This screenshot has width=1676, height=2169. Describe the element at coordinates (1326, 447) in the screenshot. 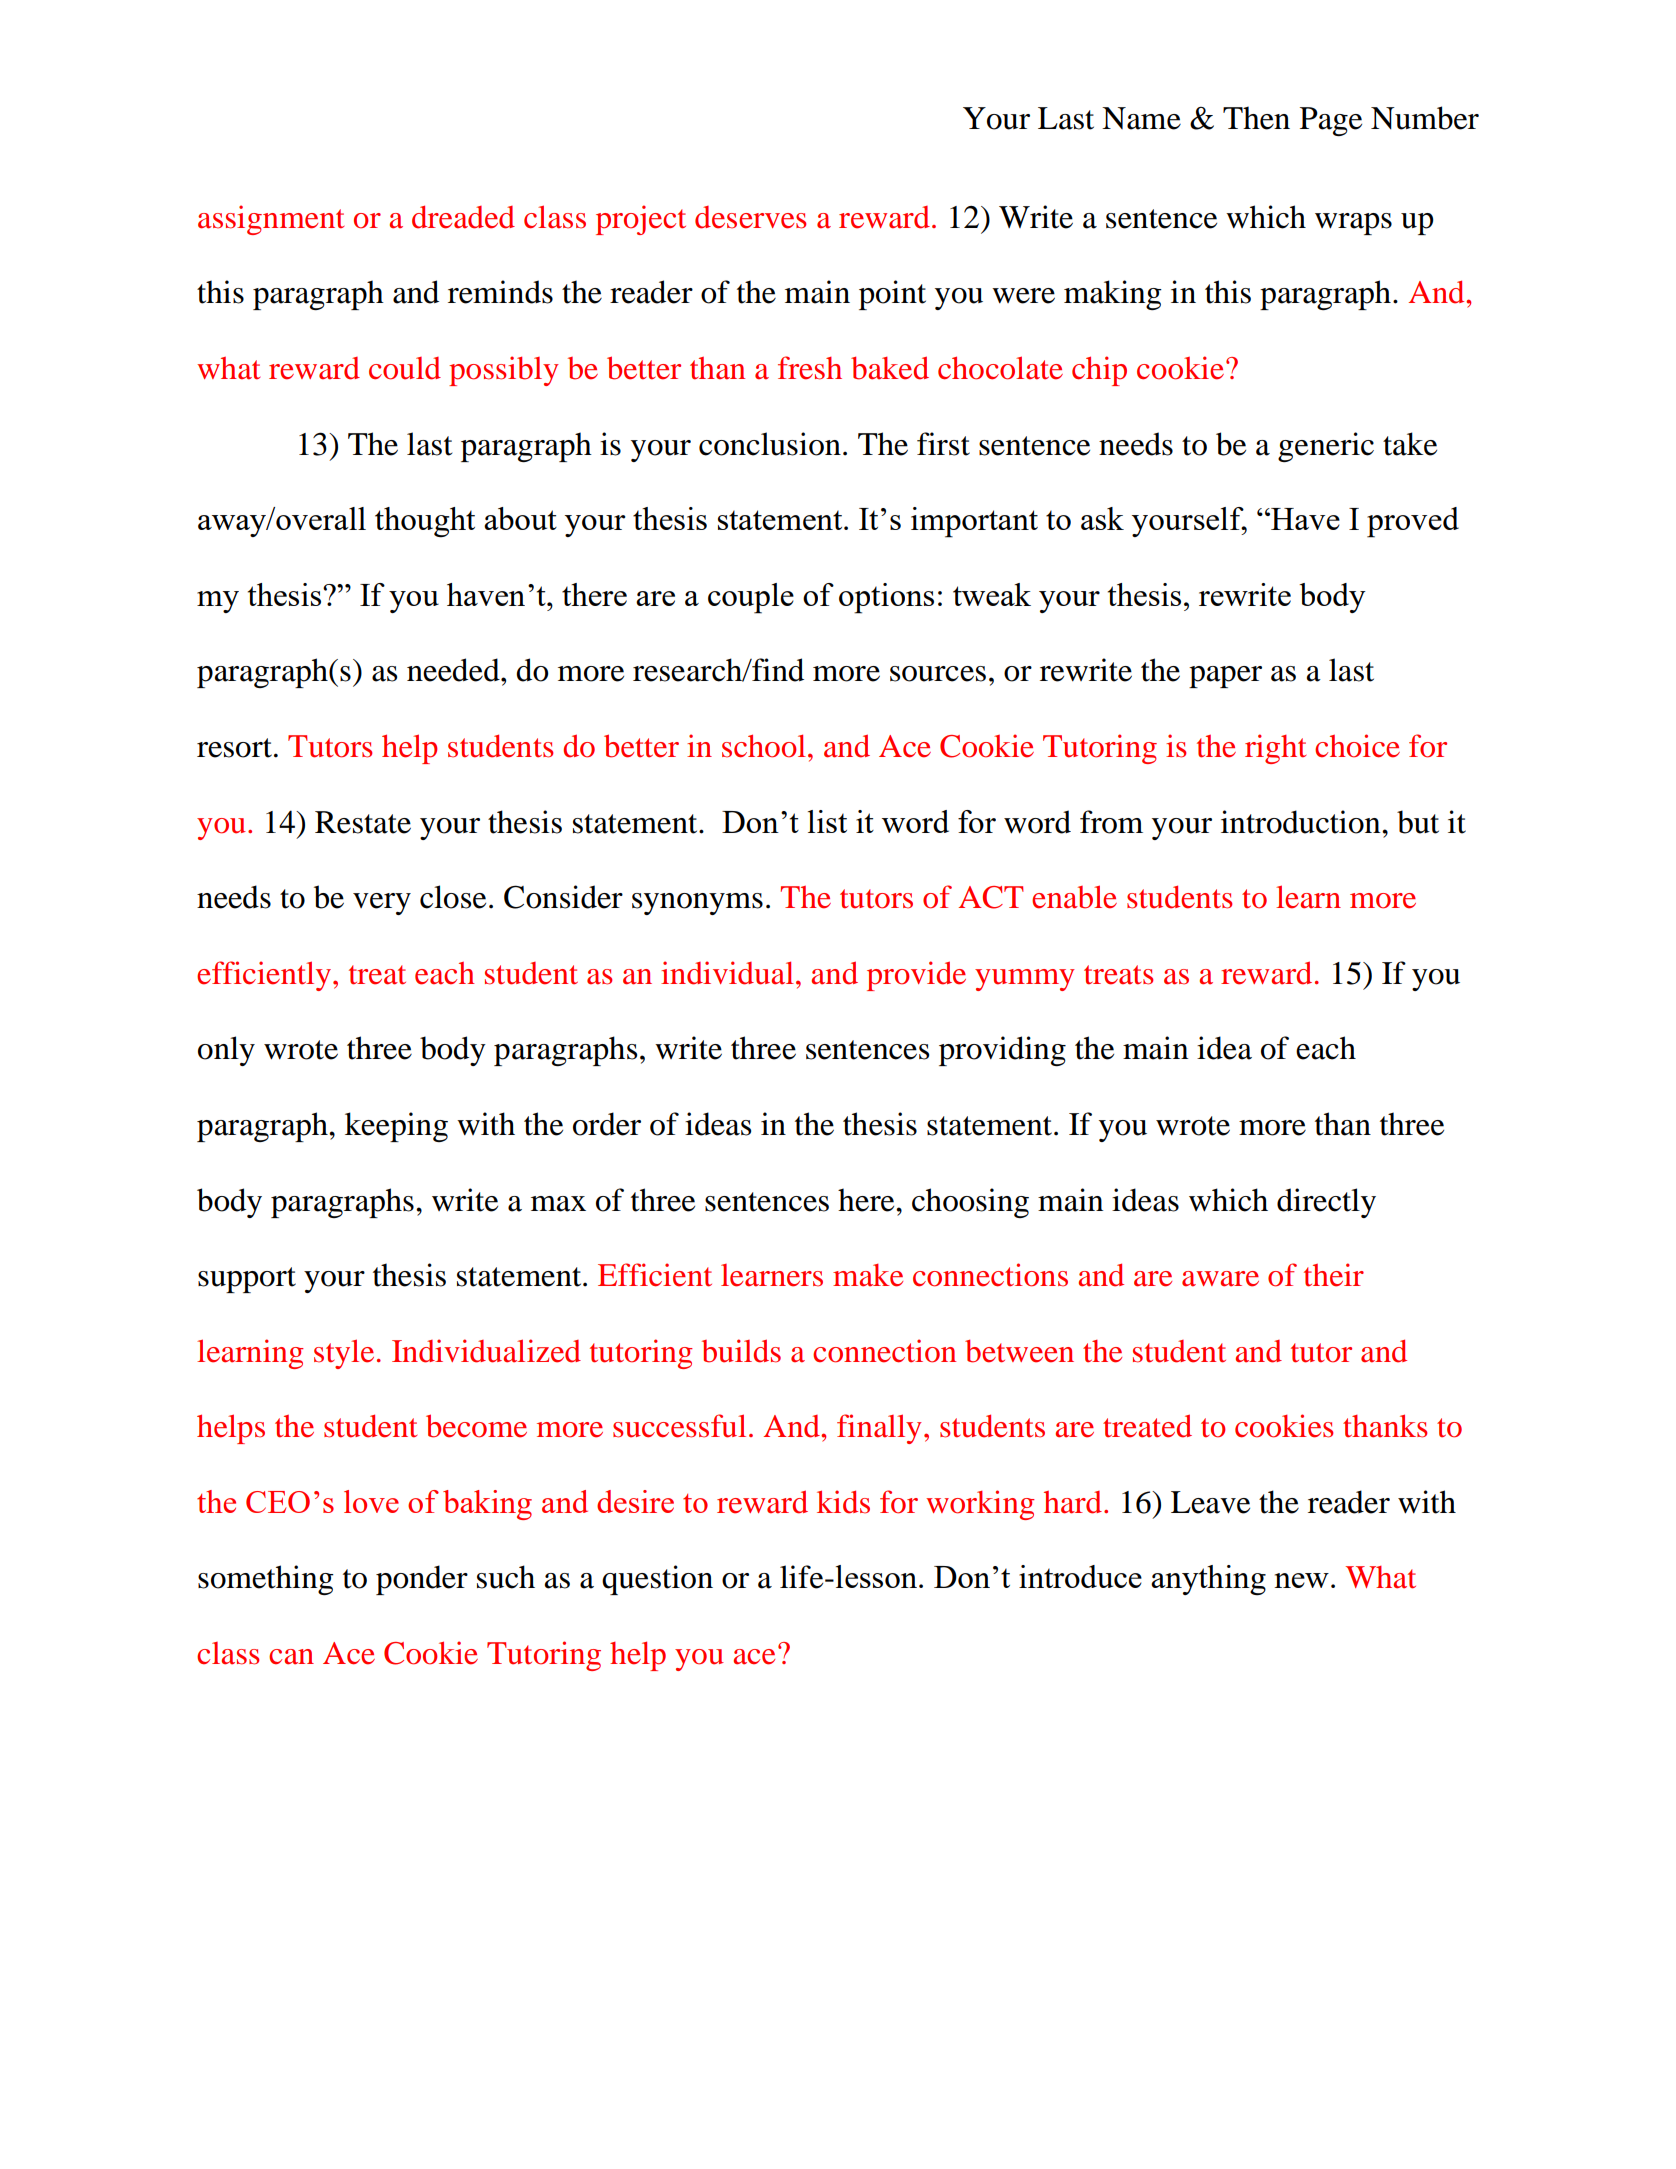

I see `generic` at that location.
